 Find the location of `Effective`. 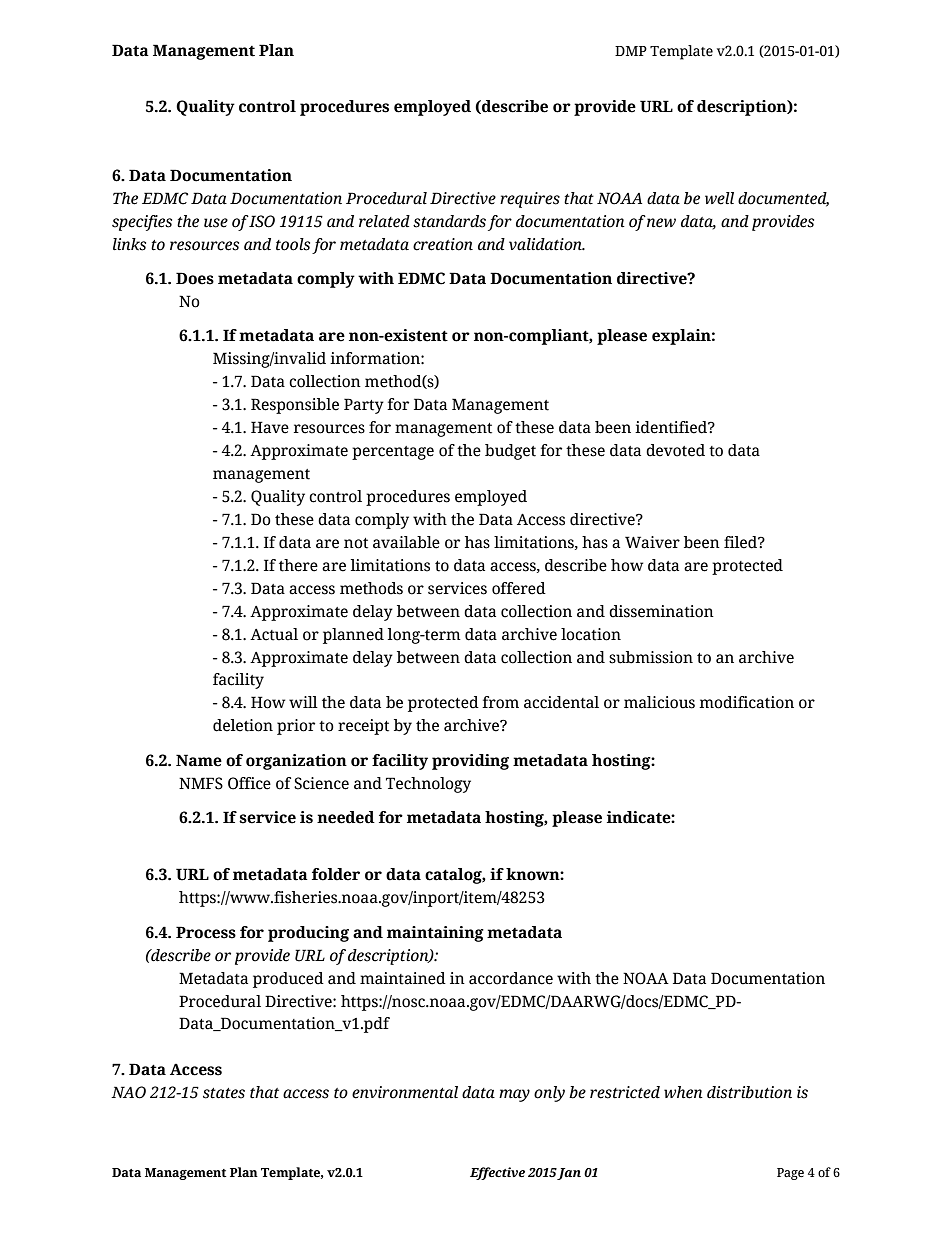

Effective is located at coordinates (497, 1173).
